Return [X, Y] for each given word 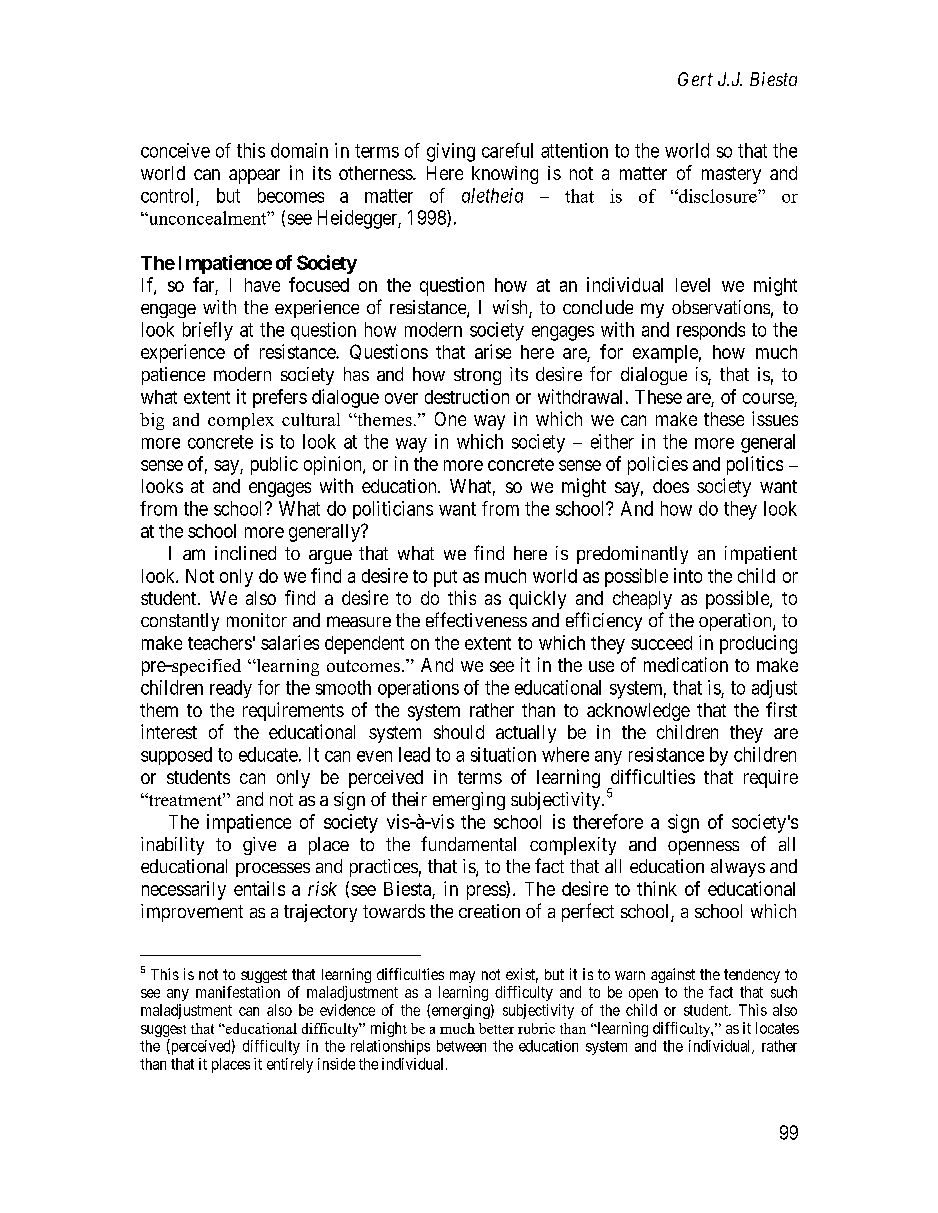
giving [451, 152]
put [445, 578]
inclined [245, 553]
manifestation [238, 992]
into [688, 575]
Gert [695, 79]
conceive [175, 150]
